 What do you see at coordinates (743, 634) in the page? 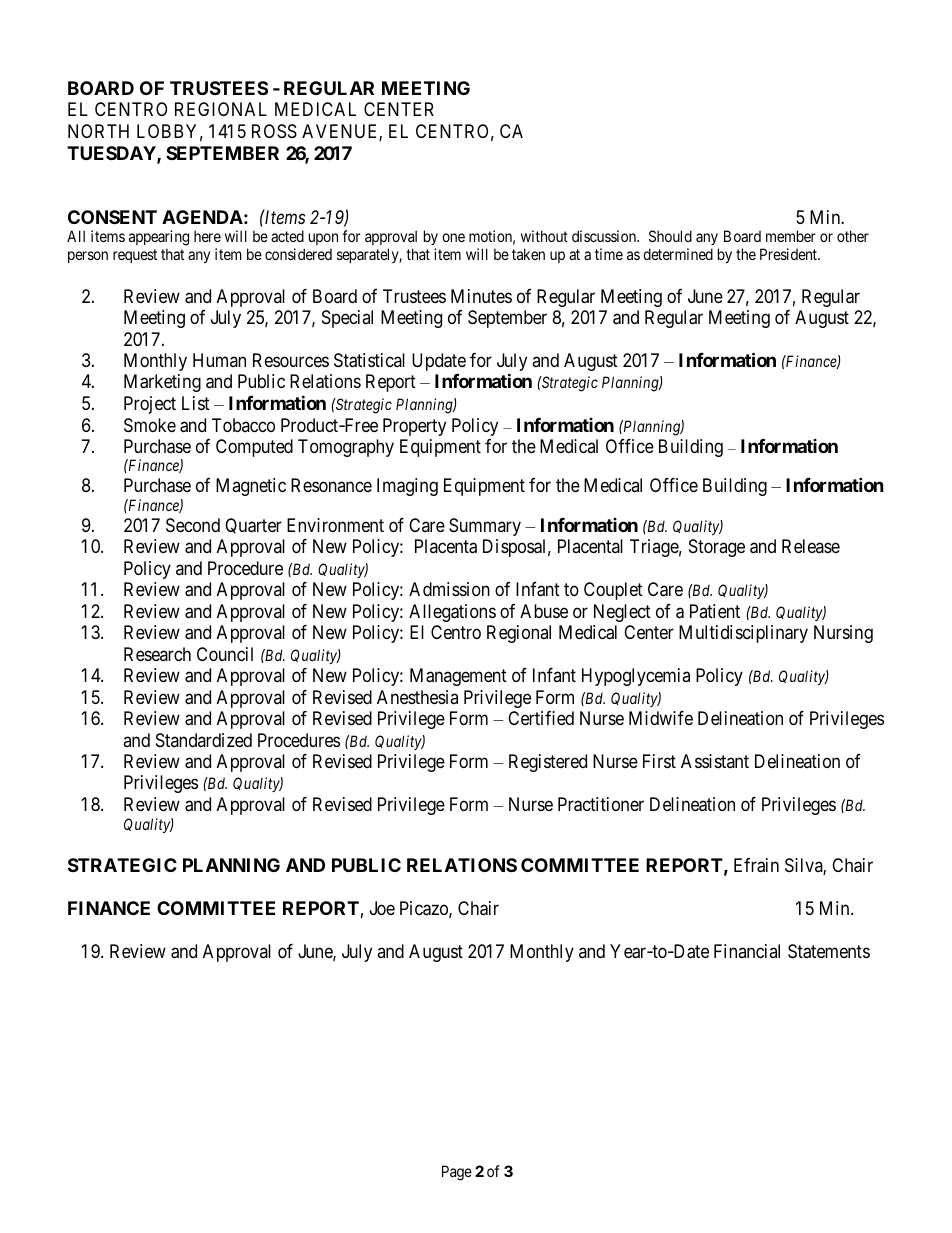
I see `Multidisciplinary` at bounding box center [743, 634].
